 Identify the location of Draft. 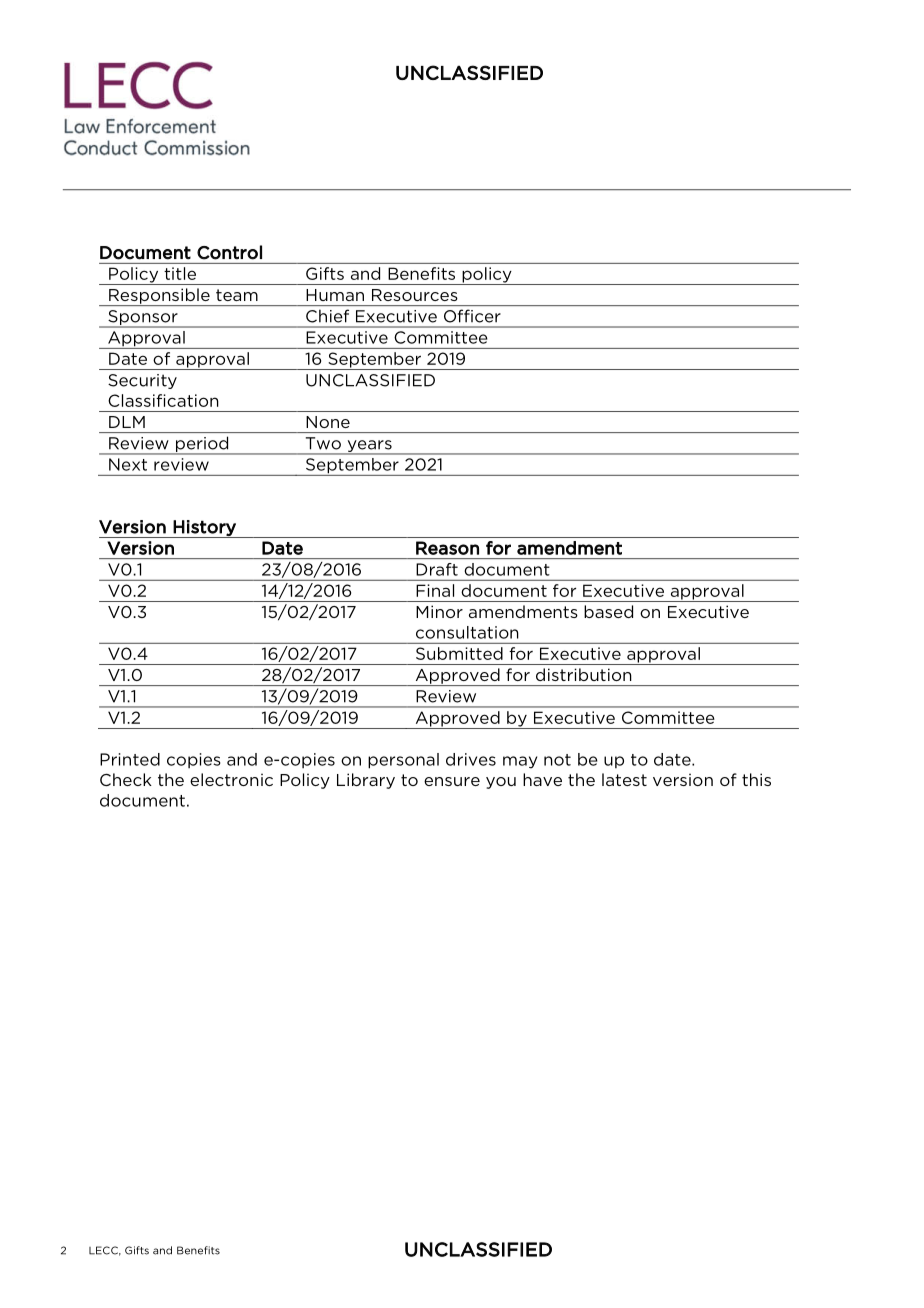
(437, 569).
